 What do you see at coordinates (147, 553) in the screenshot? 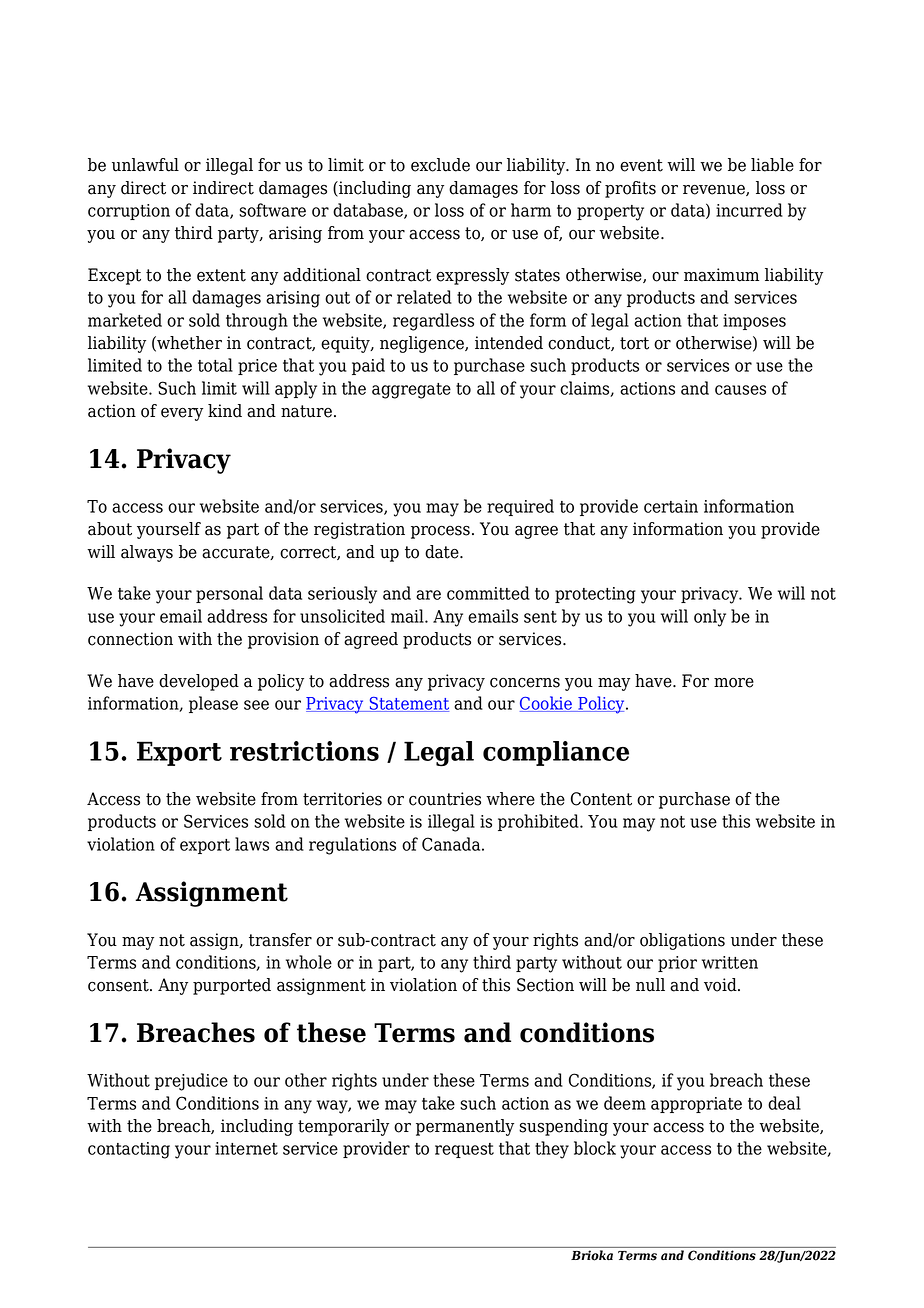
I see `always` at bounding box center [147, 553].
